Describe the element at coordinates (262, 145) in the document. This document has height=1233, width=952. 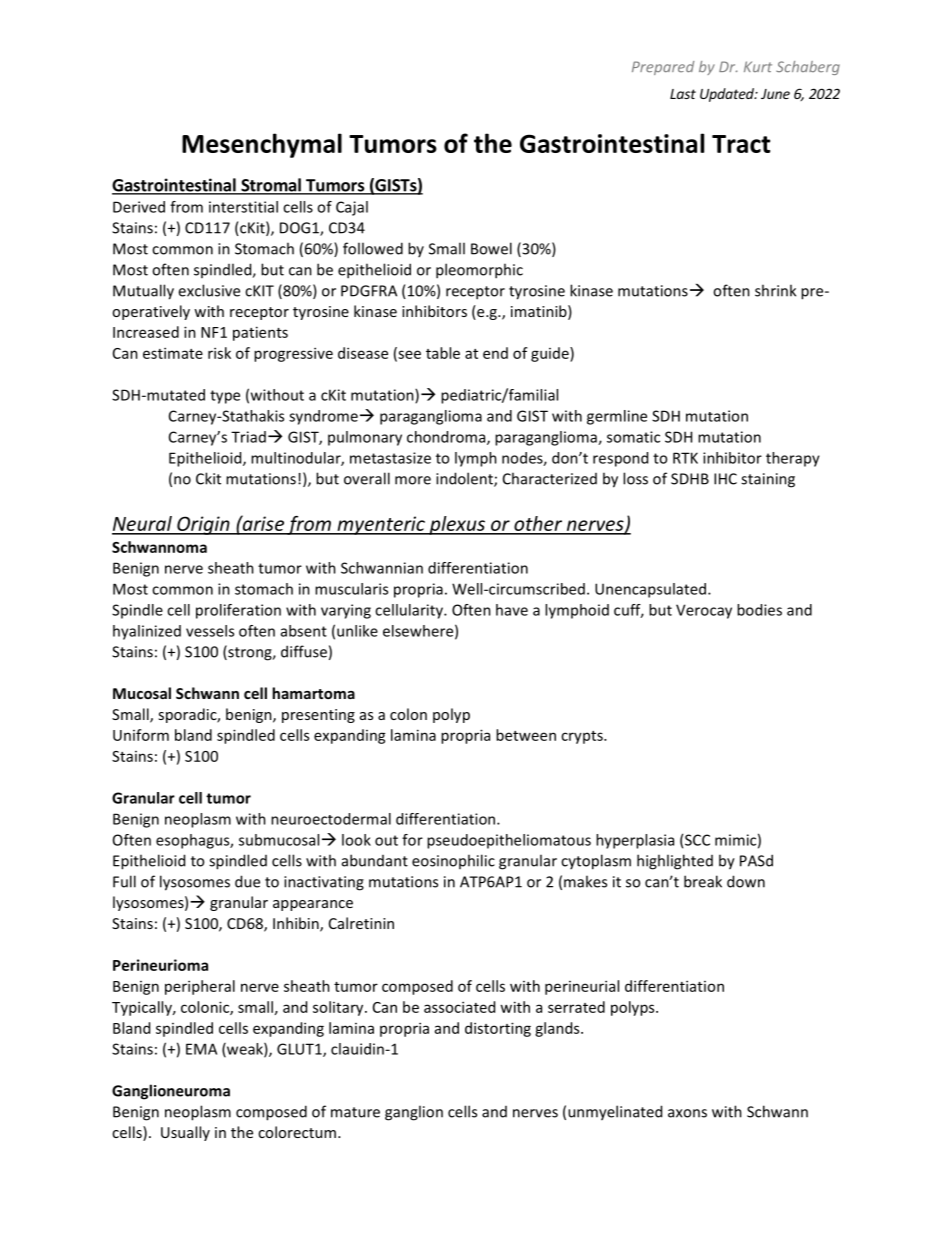
I see `Mesenchymal` at that location.
